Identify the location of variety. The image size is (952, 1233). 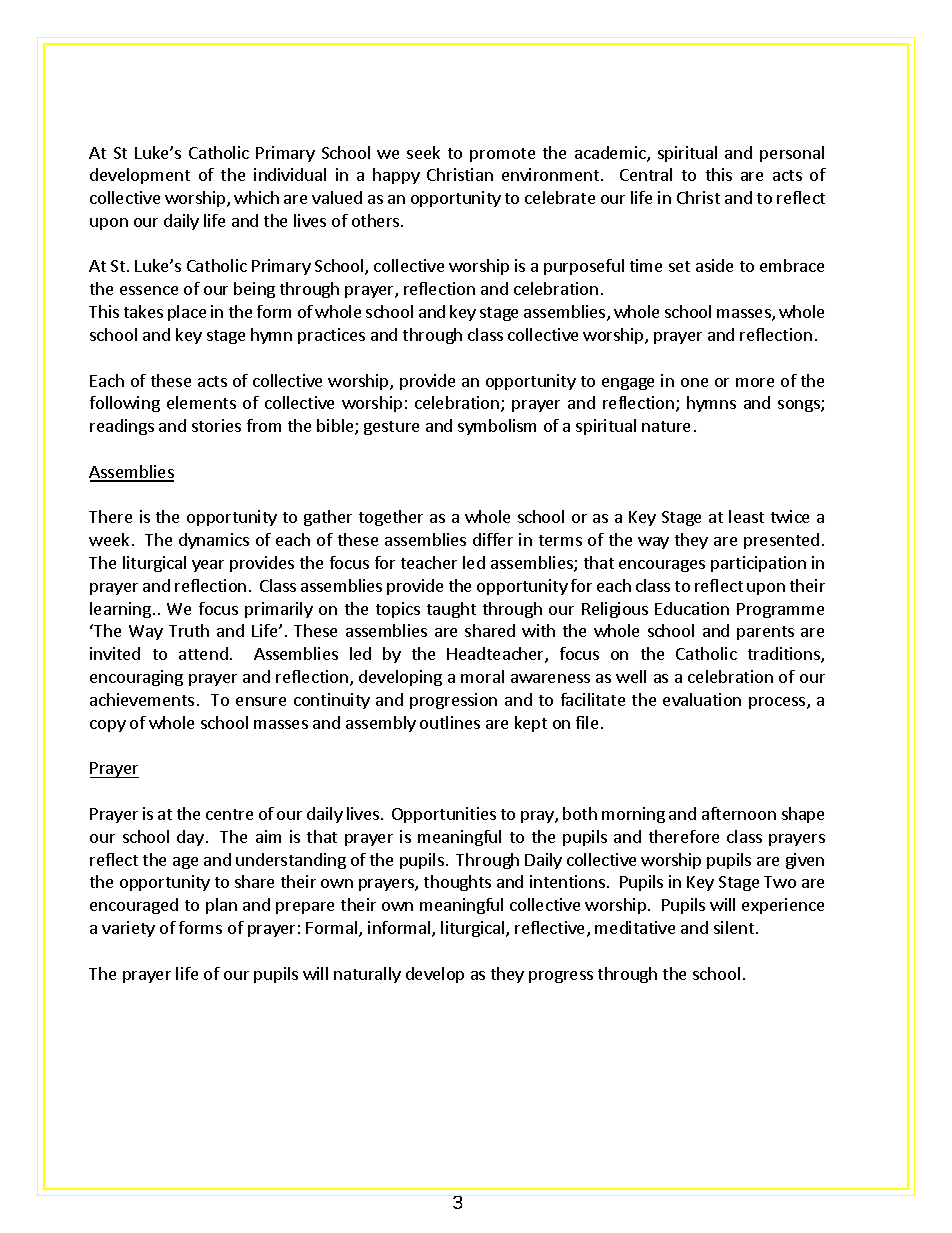
(128, 929).
